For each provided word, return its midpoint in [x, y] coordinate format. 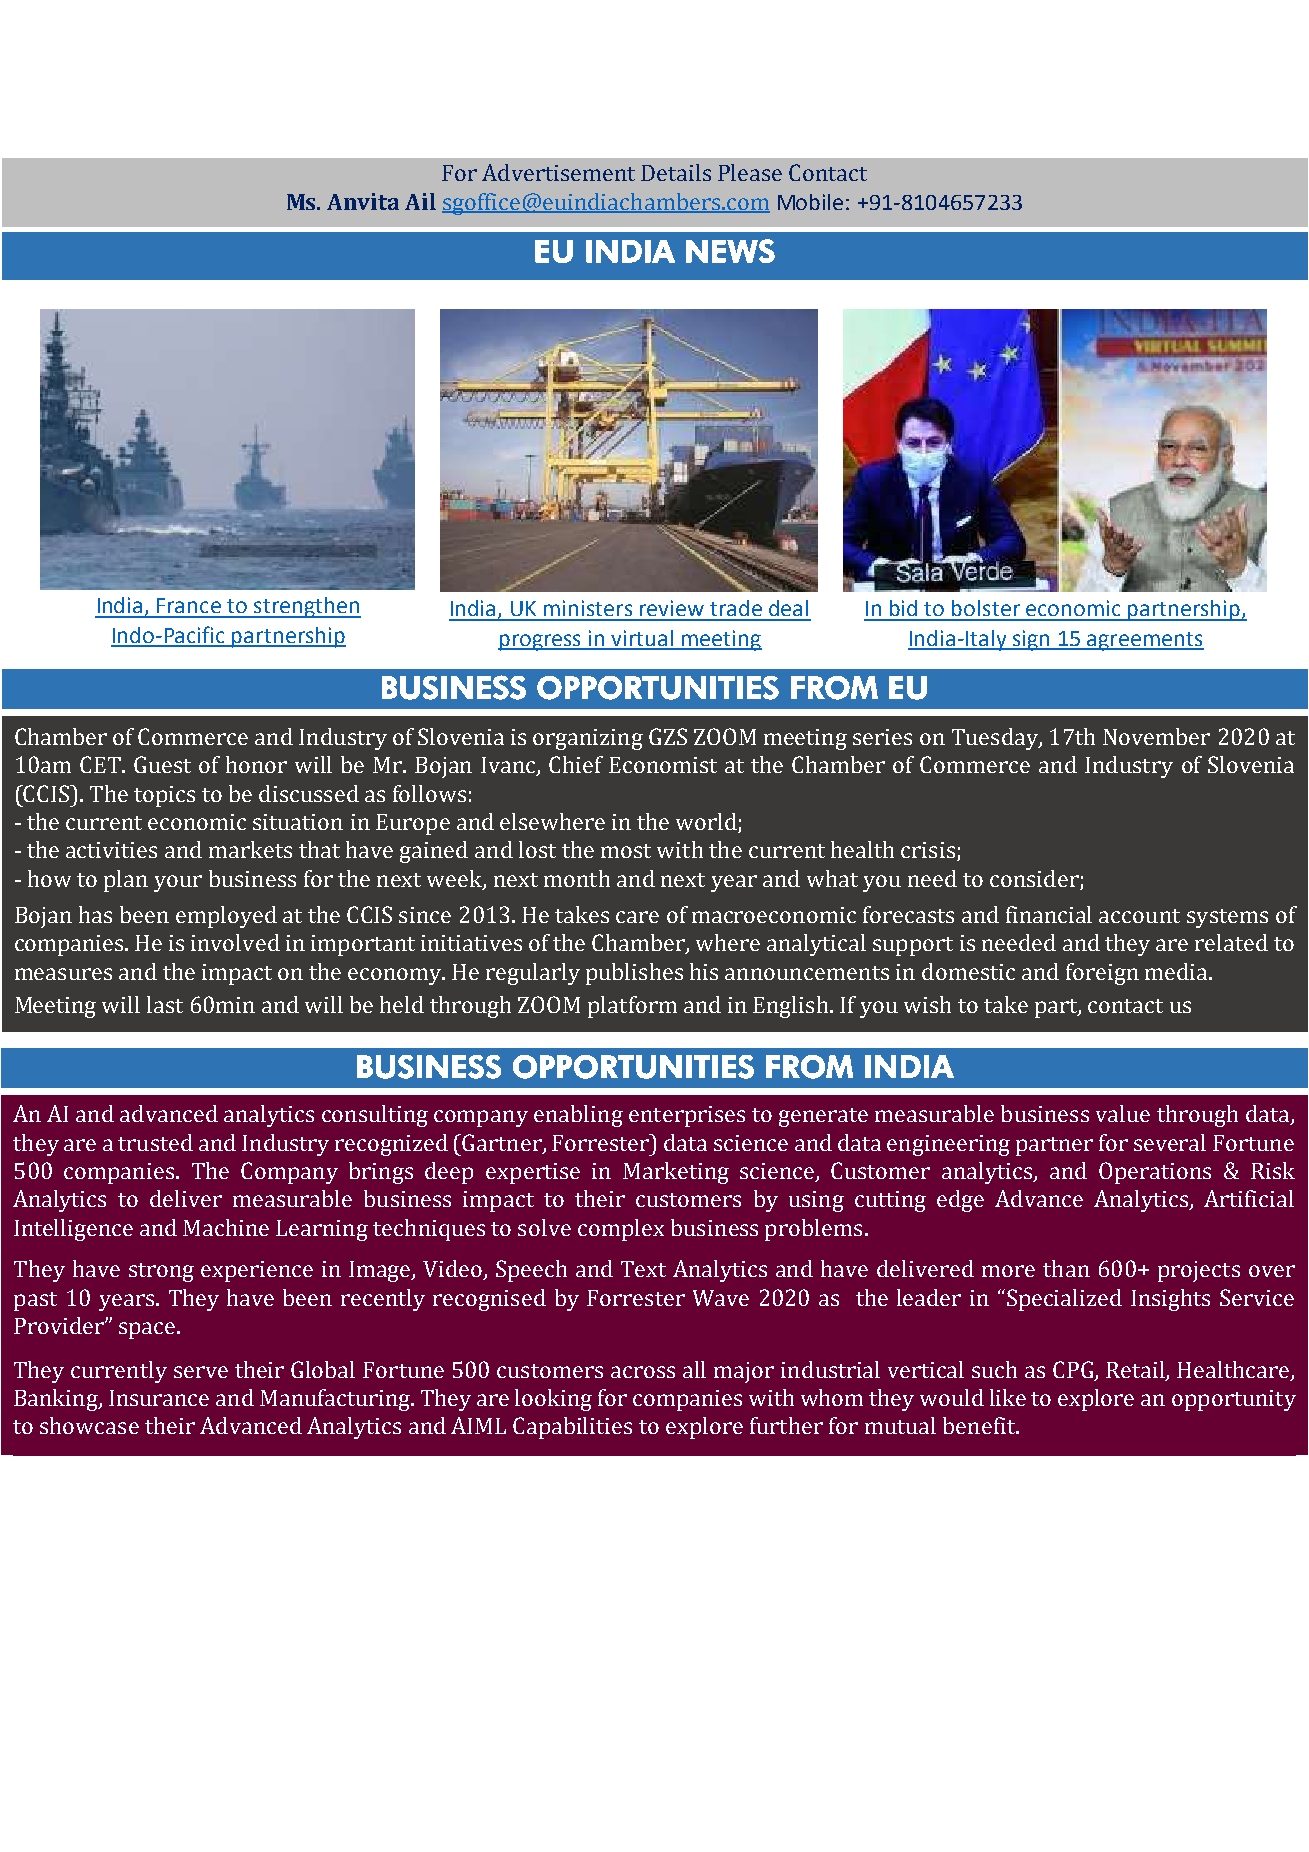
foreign [1102, 974]
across [643, 1372]
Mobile [810, 202]
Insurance [159, 1398]
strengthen [306, 607]
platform [632, 1007]
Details [676, 172]
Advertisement [558, 172]
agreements [1144, 641]
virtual [642, 639]
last [165, 1004]
